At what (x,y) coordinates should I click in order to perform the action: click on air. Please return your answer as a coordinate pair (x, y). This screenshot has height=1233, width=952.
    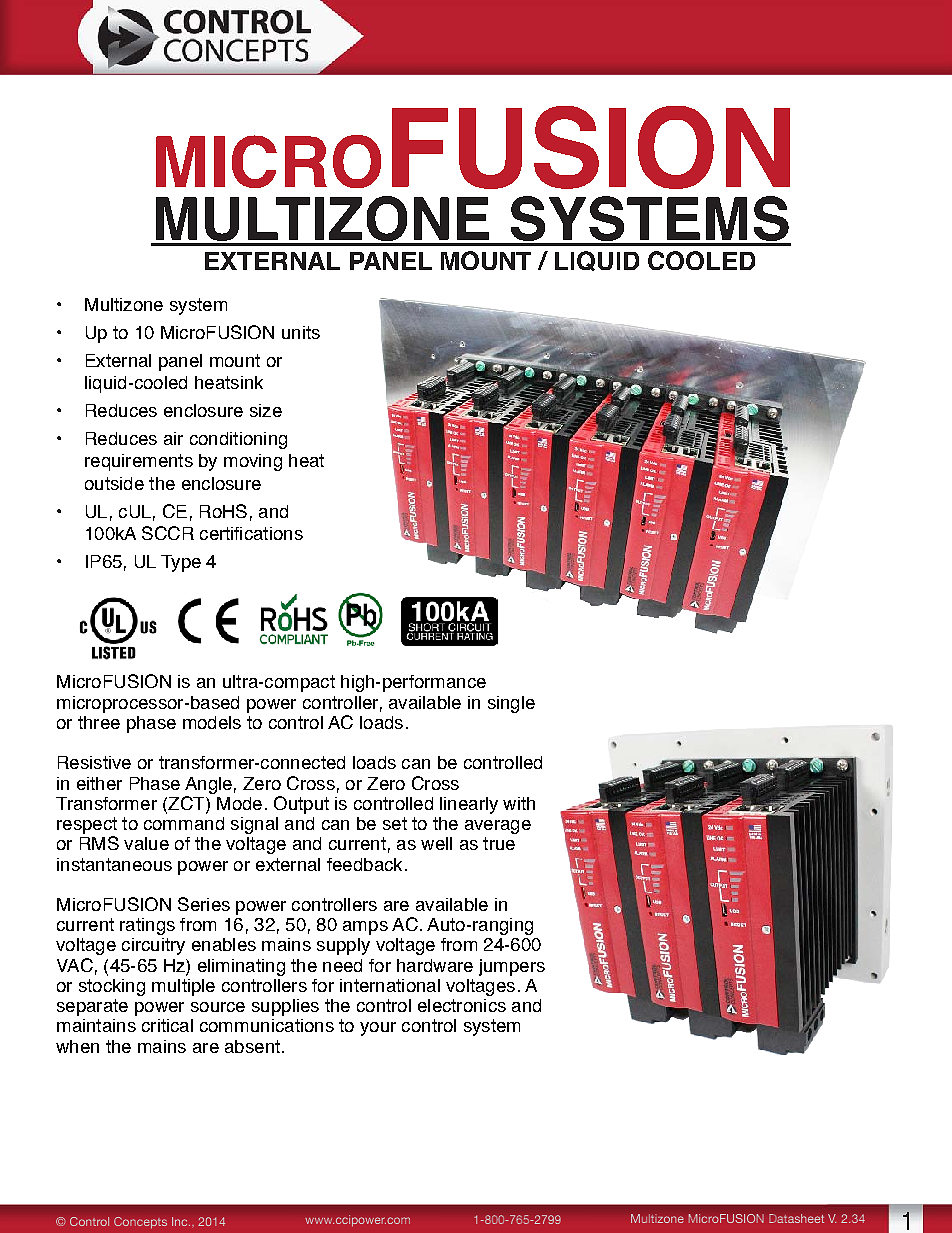
    Looking at the image, I should click on (173, 438).
